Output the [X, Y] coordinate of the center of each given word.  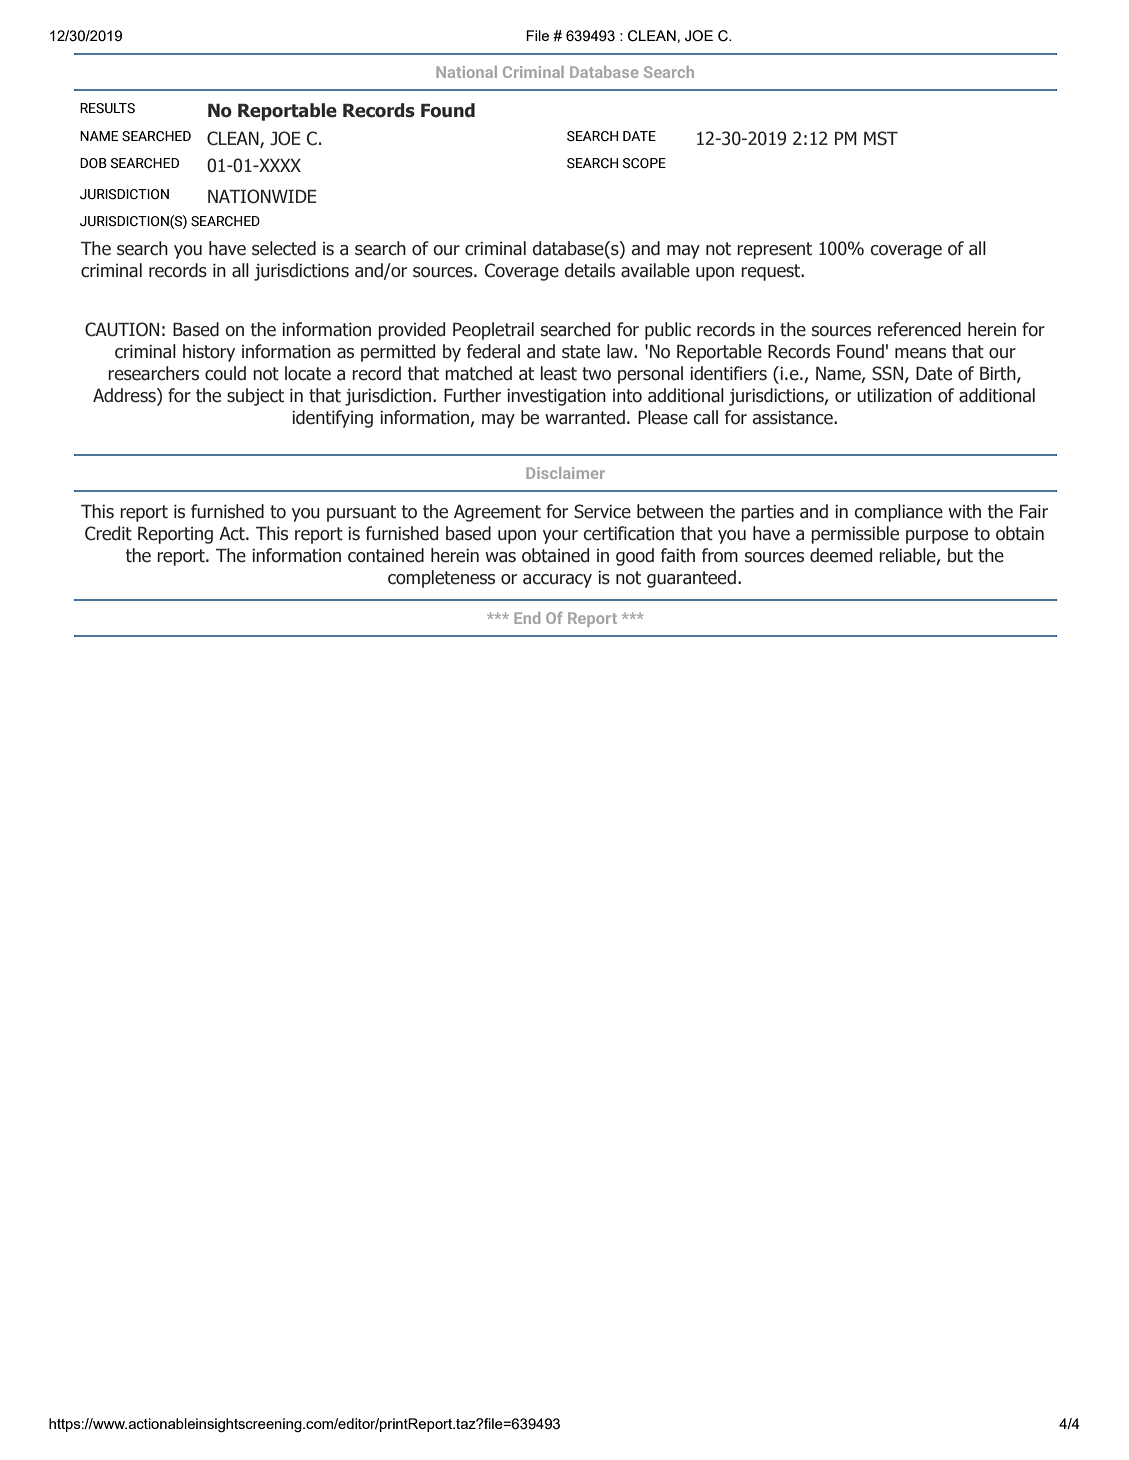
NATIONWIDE [262, 196]
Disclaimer [565, 473]
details [589, 270]
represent [774, 250]
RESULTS [107, 108]
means [920, 353]
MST [881, 138]
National [466, 72]
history [209, 353]
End [527, 618]
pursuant [361, 513]
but [960, 555]
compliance [899, 513]
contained [386, 555]
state [581, 352]
